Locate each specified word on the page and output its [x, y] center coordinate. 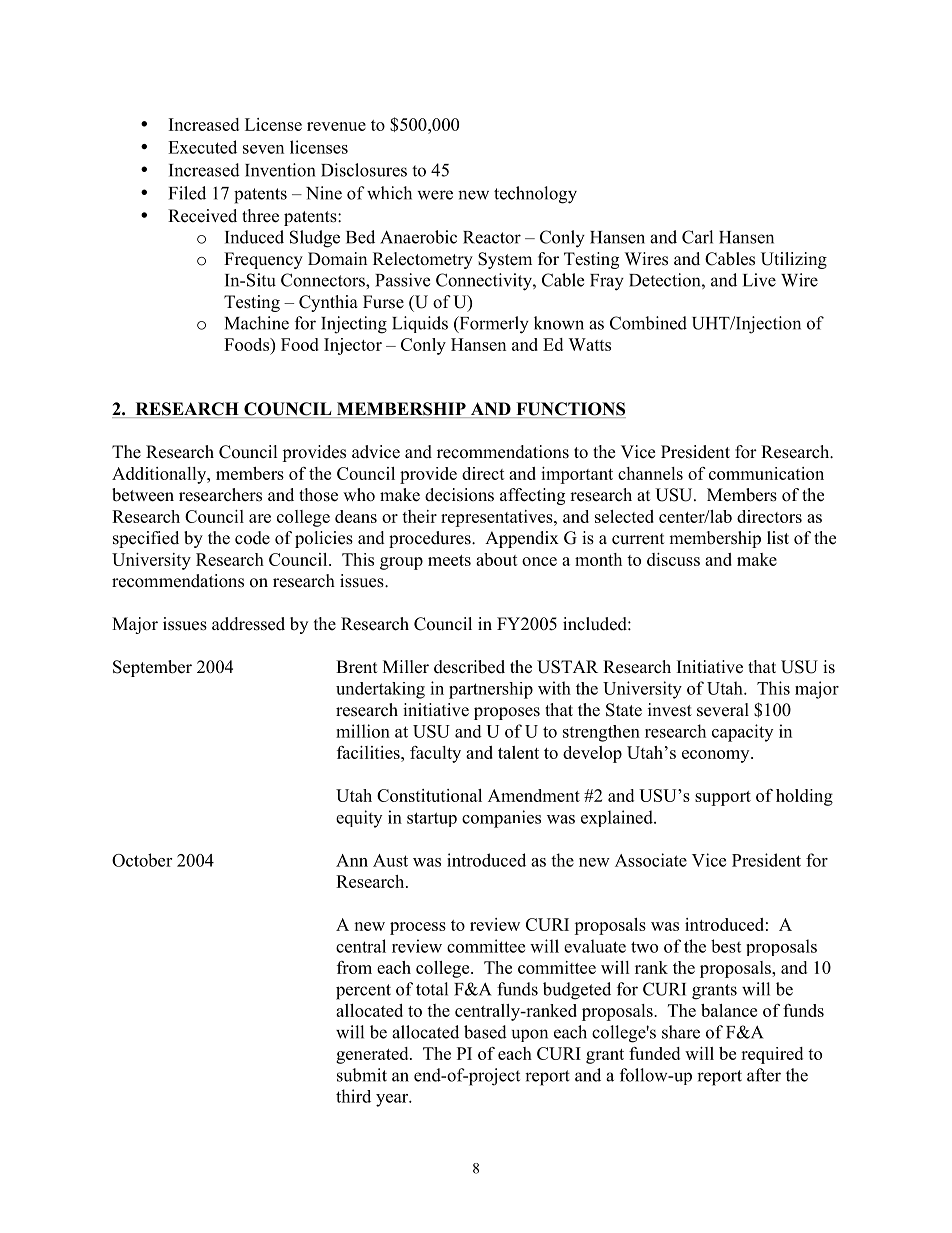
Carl [697, 237]
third [353, 1096]
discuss [673, 559]
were [435, 195]
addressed [248, 624]
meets [449, 560]
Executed [202, 147]
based [485, 1032]
